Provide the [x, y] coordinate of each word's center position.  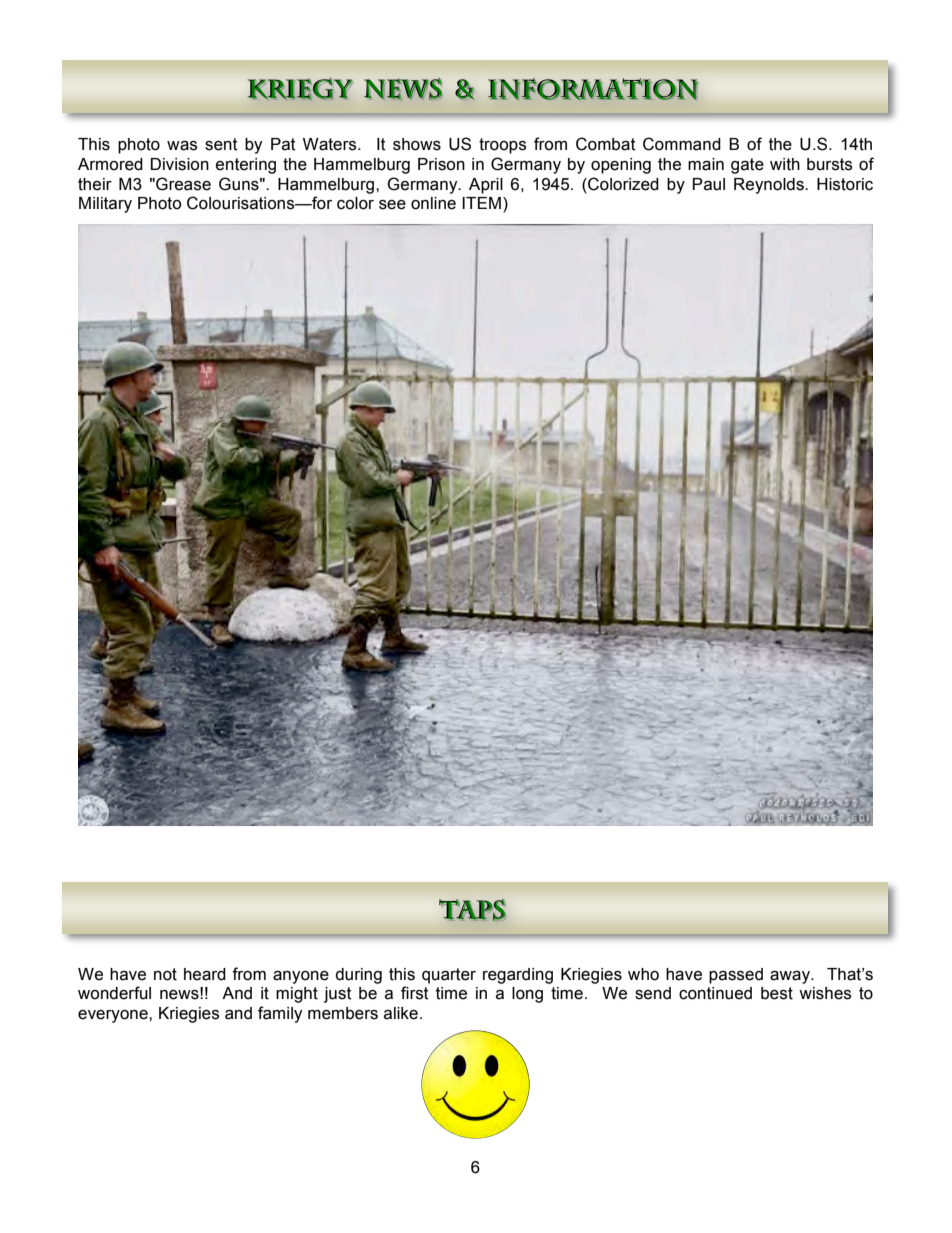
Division [180, 164]
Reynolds [770, 186]
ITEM [481, 203]
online [433, 203]
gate [747, 166]
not [165, 974]
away [791, 977]
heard [205, 974]
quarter [449, 976]
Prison [441, 164]
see [392, 205]
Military [105, 205]
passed [736, 976]
